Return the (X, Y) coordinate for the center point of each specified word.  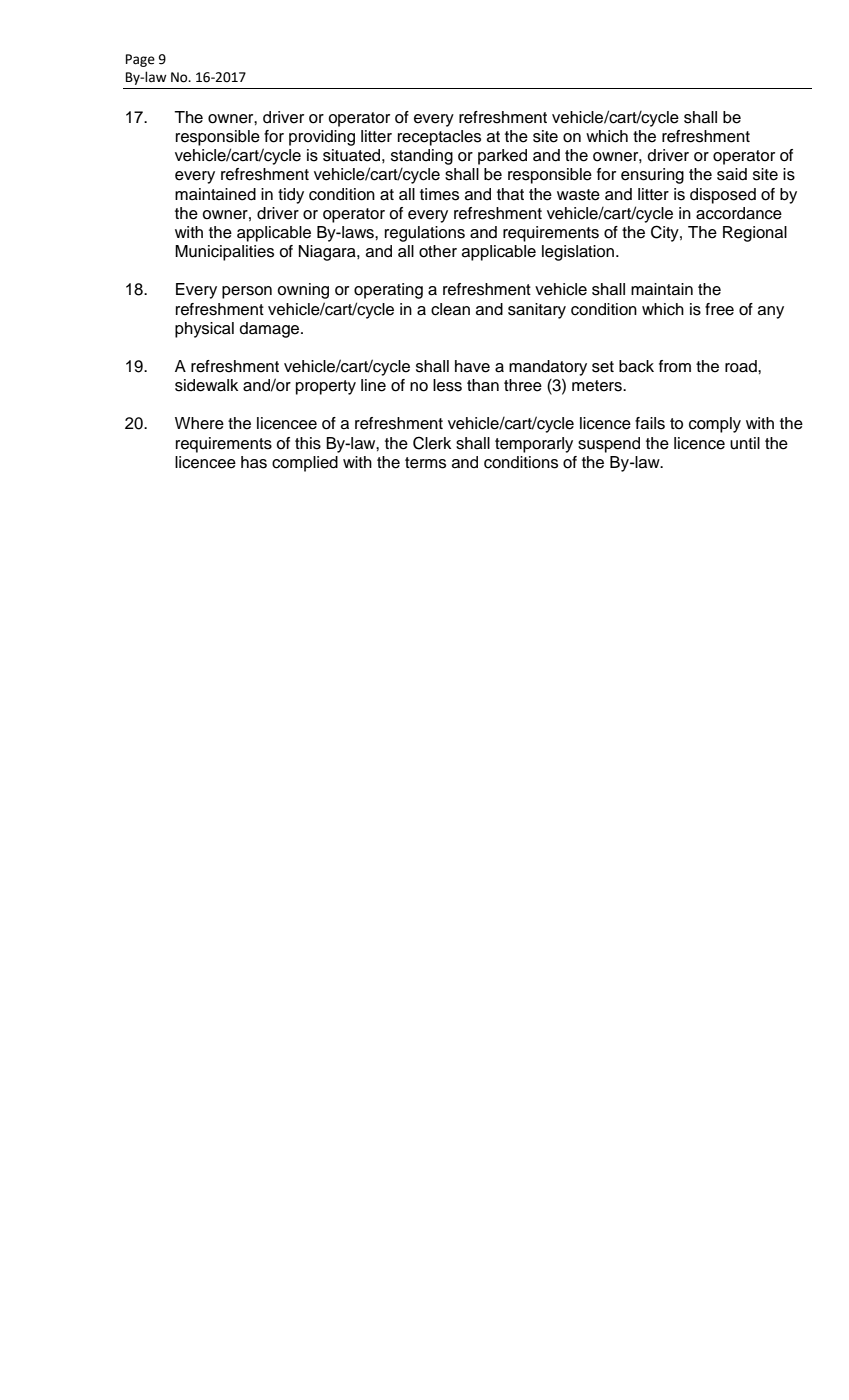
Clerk (432, 443)
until (745, 443)
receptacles (439, 138)
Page (140, 60)
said (732, 174)
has (254, 462)
